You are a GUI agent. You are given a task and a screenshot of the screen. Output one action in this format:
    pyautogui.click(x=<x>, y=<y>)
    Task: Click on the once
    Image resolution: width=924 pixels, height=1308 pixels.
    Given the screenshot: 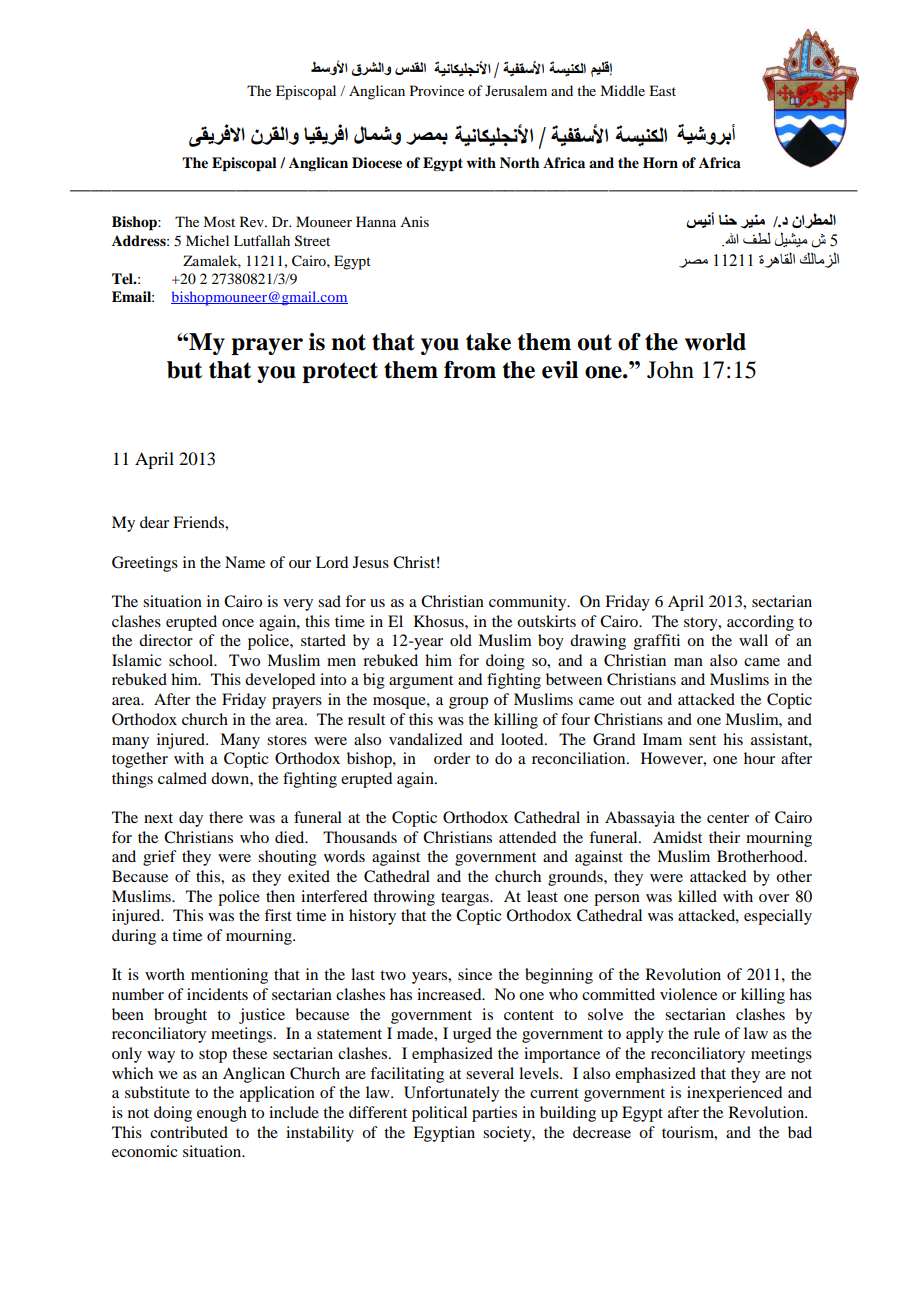 What is the action you would take?
    pyautogui.click(x=238, y=623)
